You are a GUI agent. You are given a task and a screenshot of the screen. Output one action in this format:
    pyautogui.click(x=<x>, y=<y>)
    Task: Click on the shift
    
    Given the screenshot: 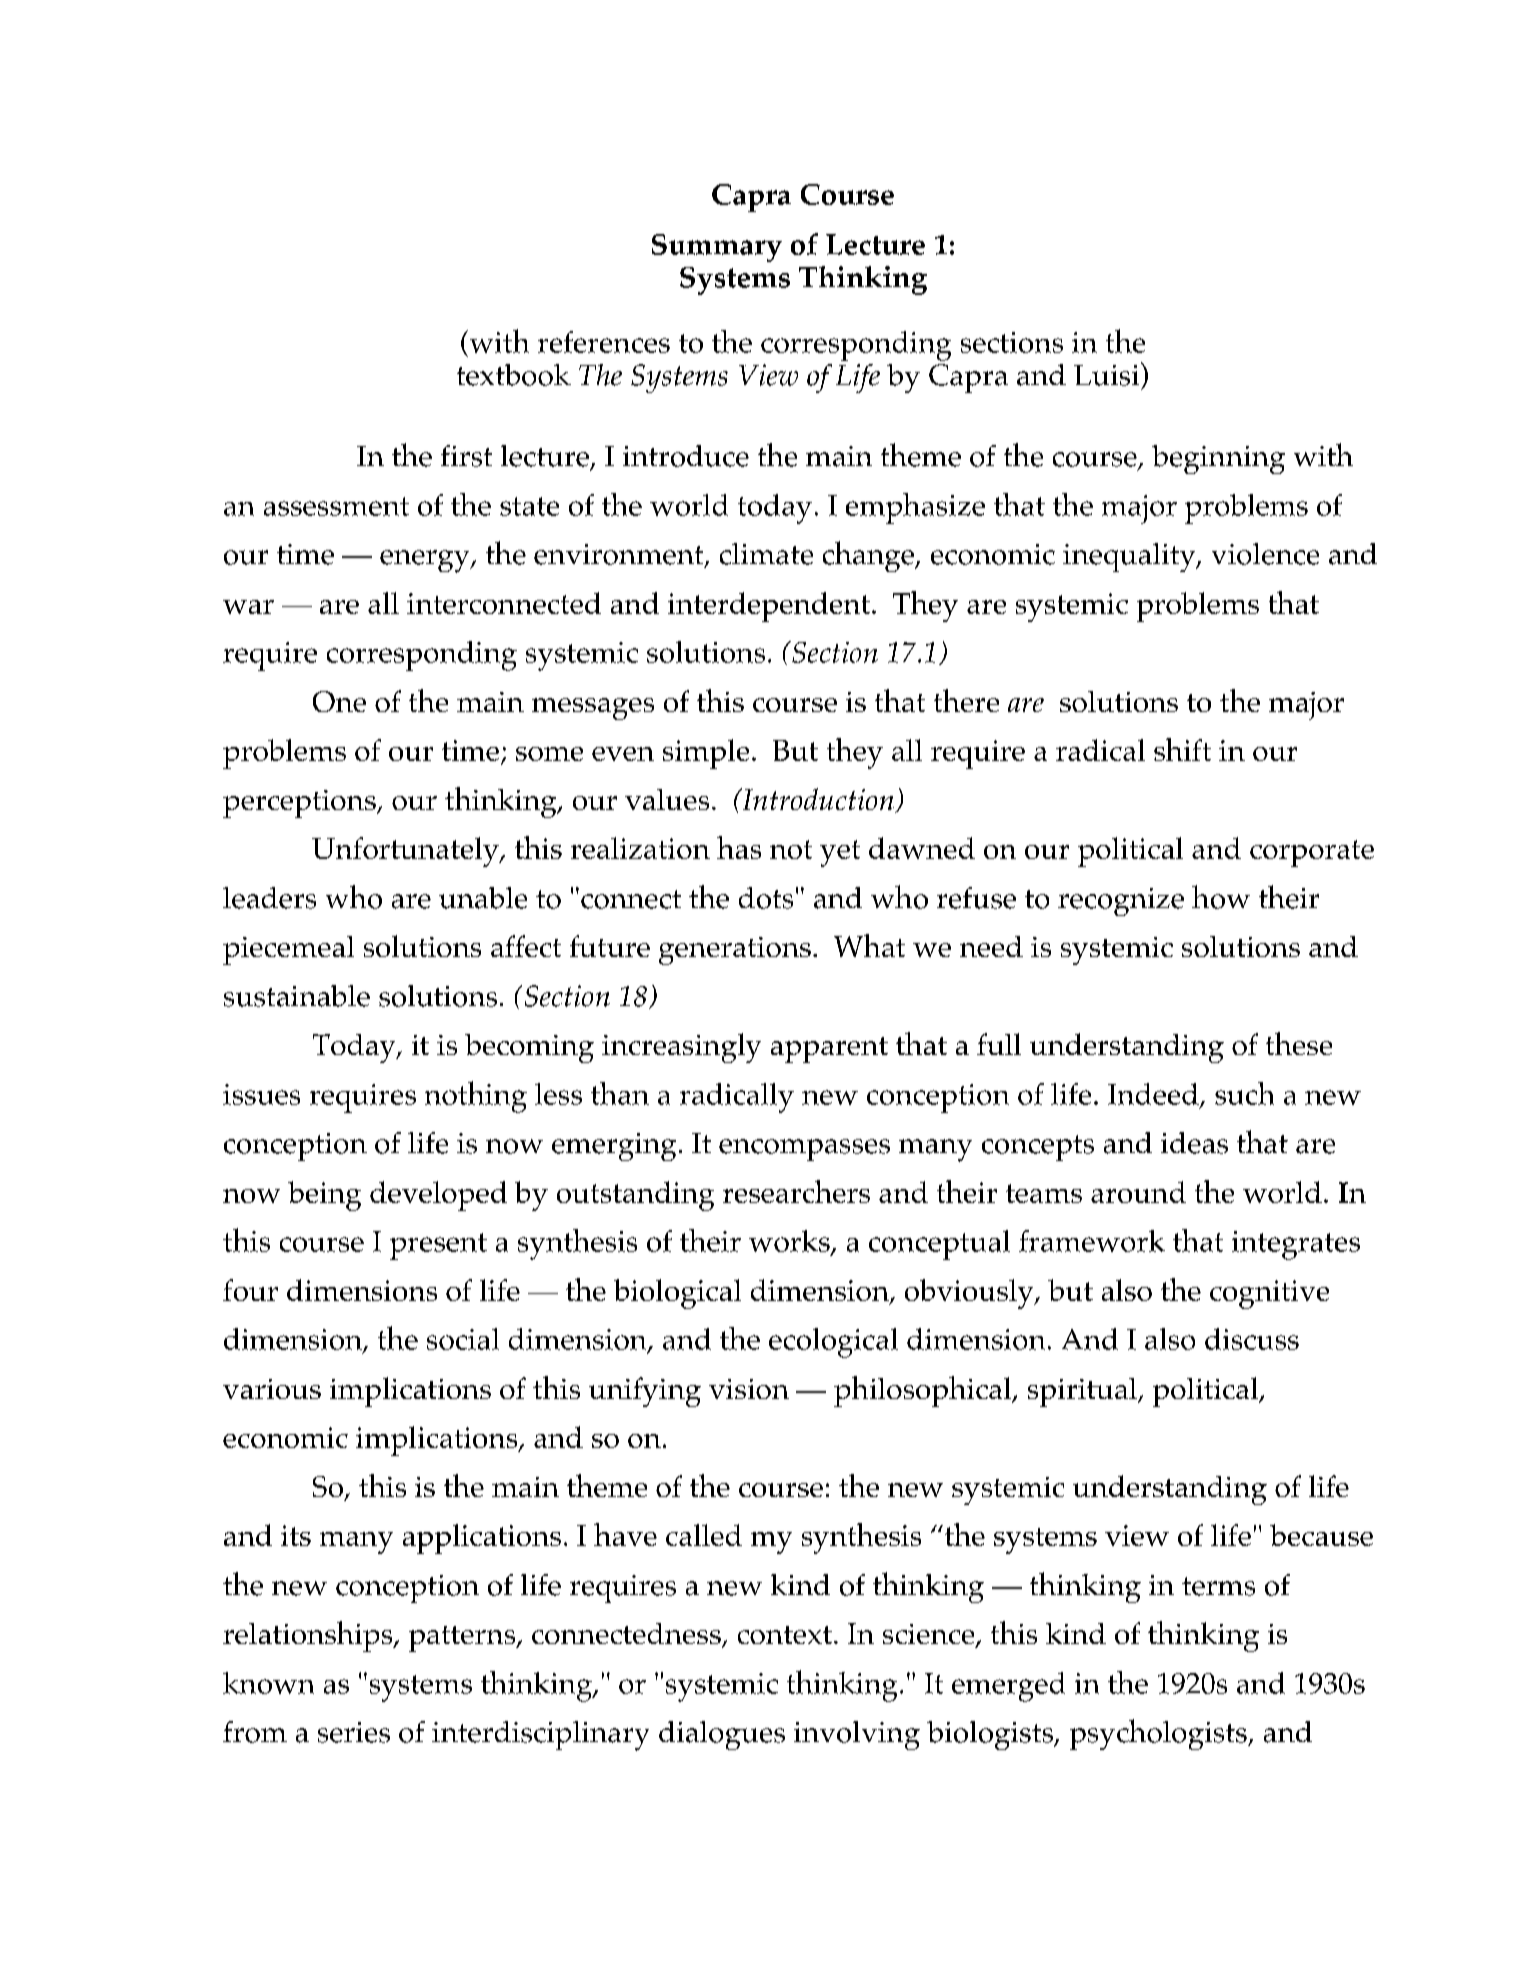 What is the action you would take?
    pyautogui.click(x=1182, y=749)
